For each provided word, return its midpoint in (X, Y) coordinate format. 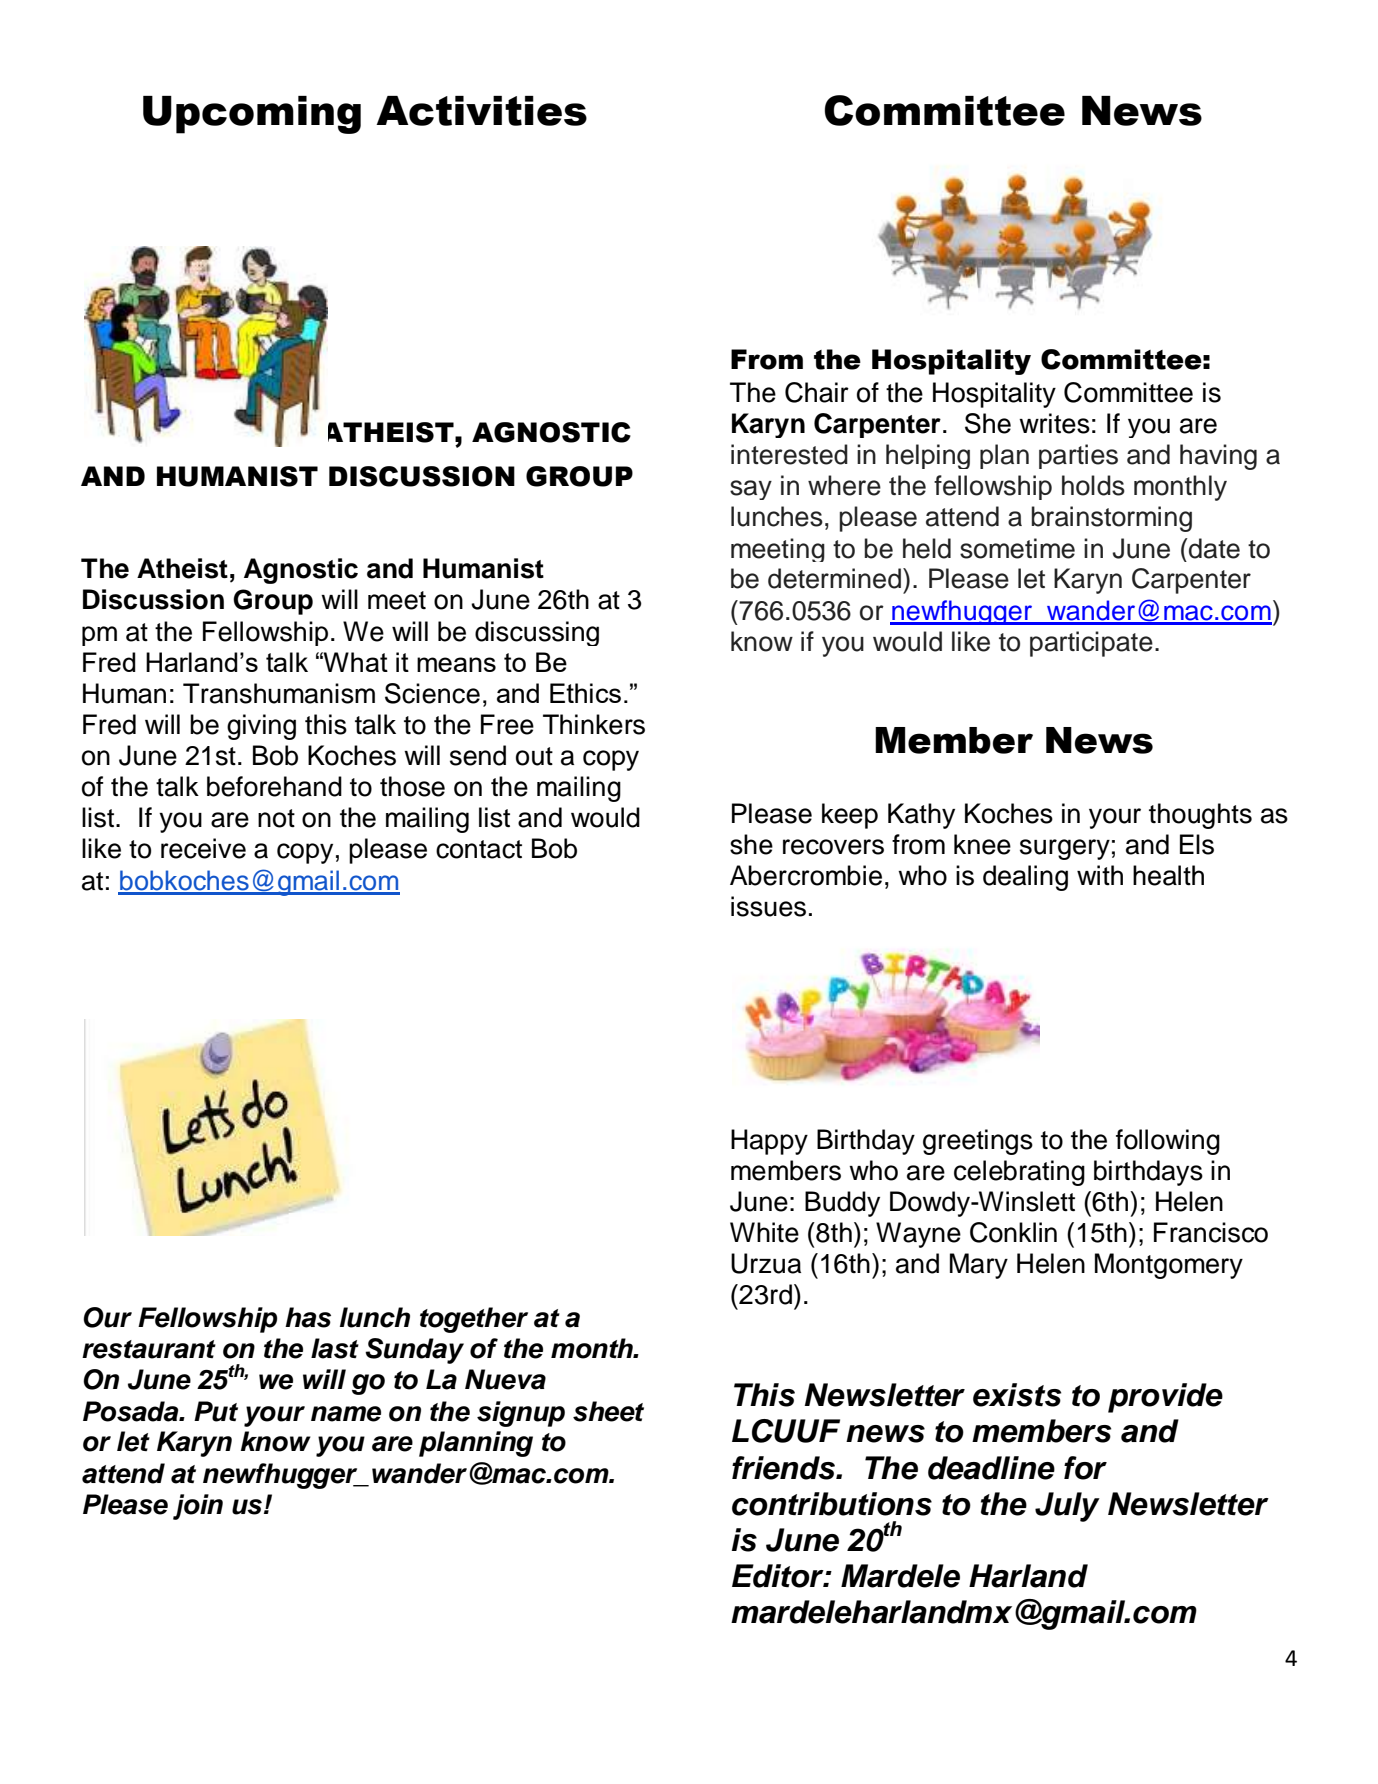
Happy (769, 1142)
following (1168, 1142)
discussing (537, 633)
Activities (481, 111)
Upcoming (252, 115)
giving (261, 727)
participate (1091, 644)
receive (203, 848)
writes (1054, 423)
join (198, 1507)
